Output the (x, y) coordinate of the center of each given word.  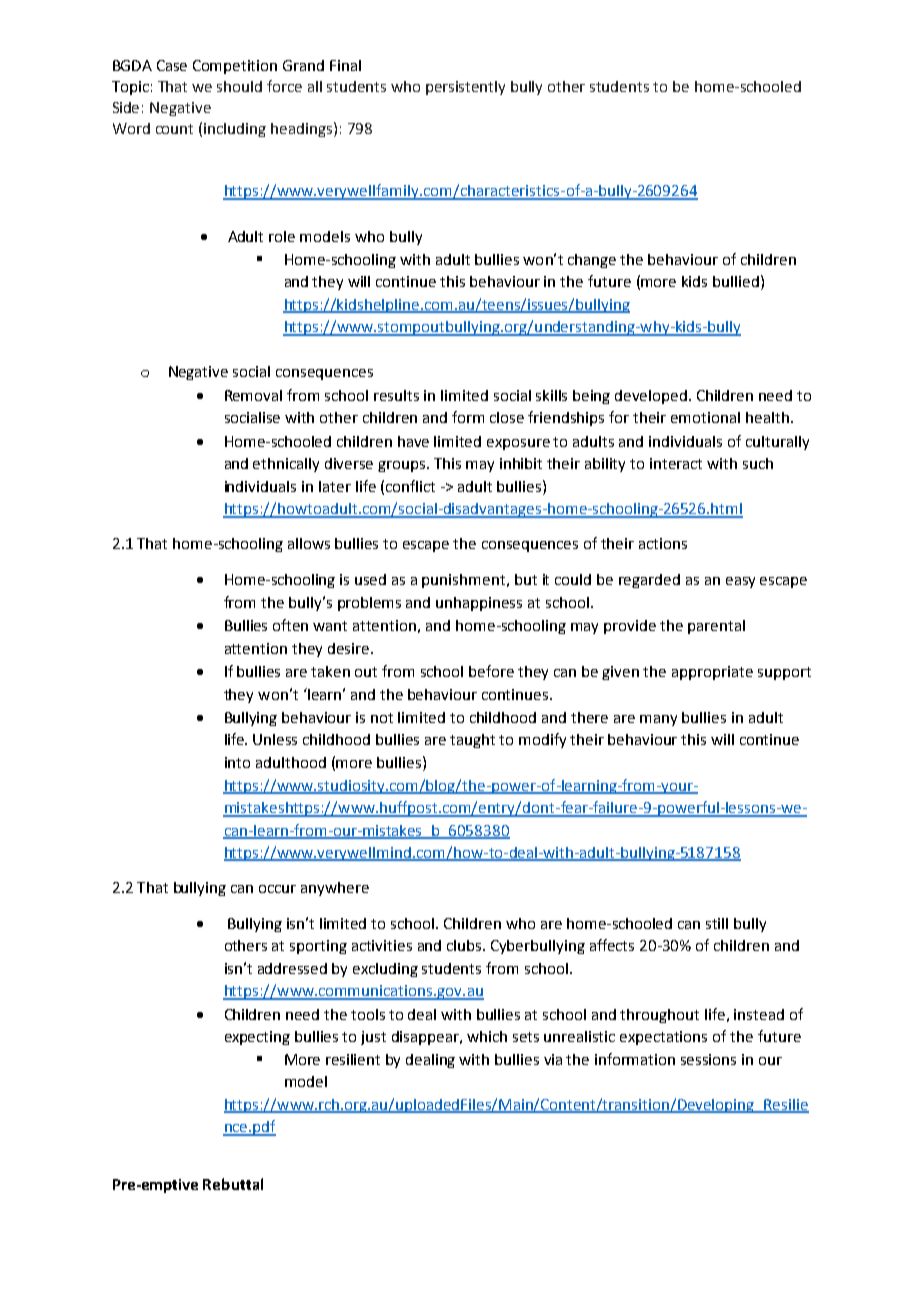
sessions (708, 1059)
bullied (736, 281)
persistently (465, 88)
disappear (427, 1038)
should (239, 86)
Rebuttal (233, 1184)
